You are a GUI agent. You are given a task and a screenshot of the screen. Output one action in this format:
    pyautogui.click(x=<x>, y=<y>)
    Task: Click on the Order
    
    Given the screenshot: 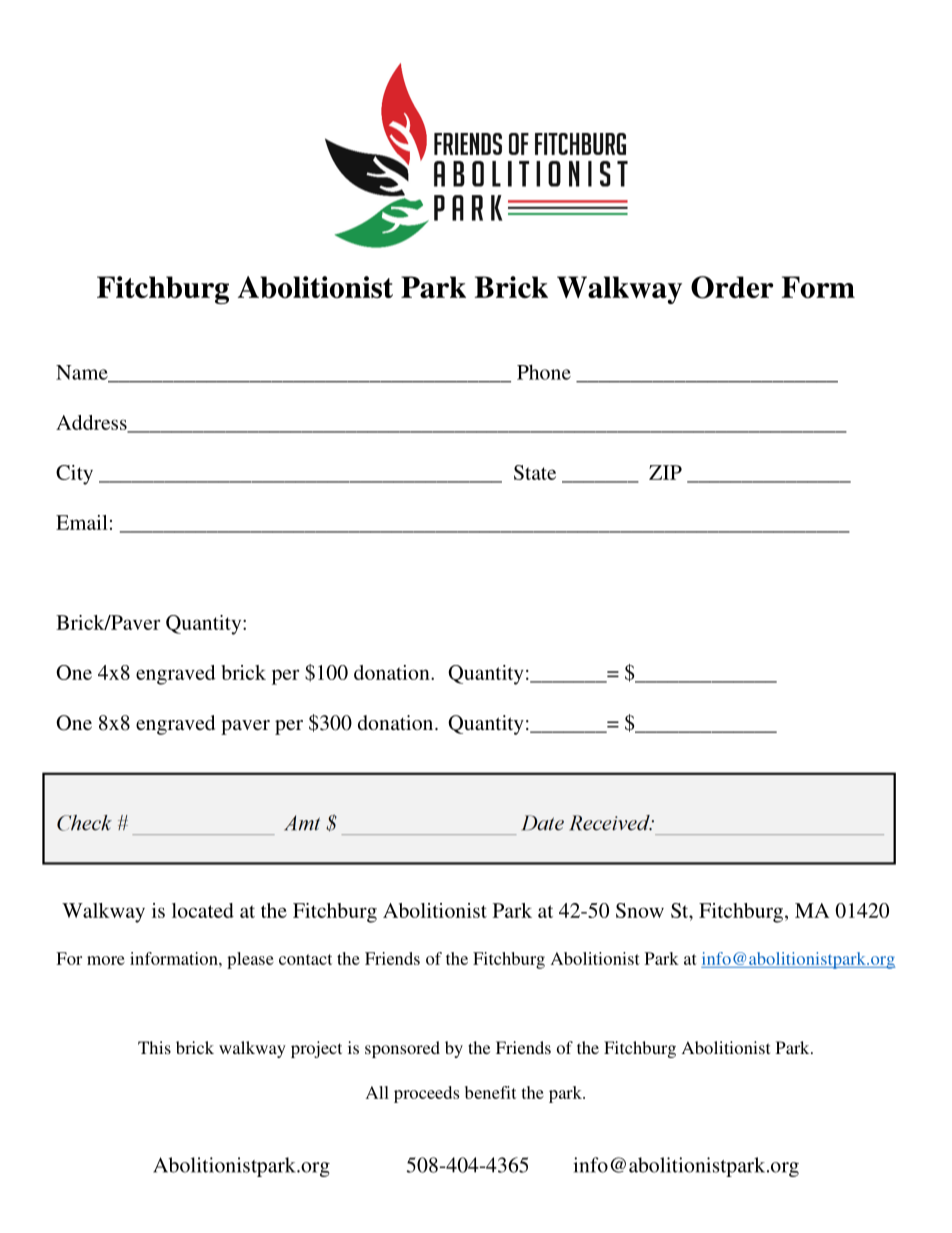 What is the action you would take?
    pyautogui.click(x=732, y=287)
